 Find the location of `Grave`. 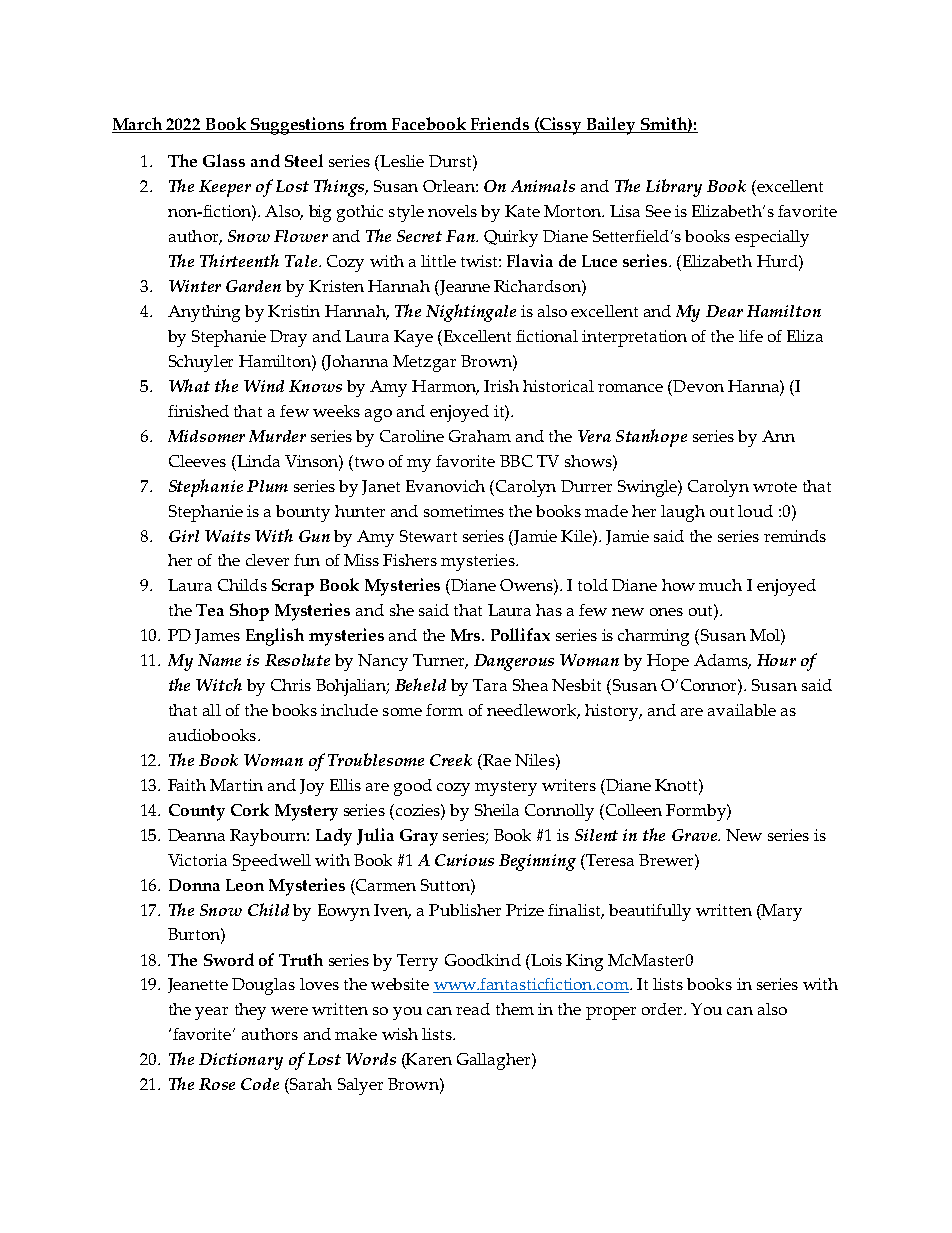

Grave is located at coordinates (695, 835).
